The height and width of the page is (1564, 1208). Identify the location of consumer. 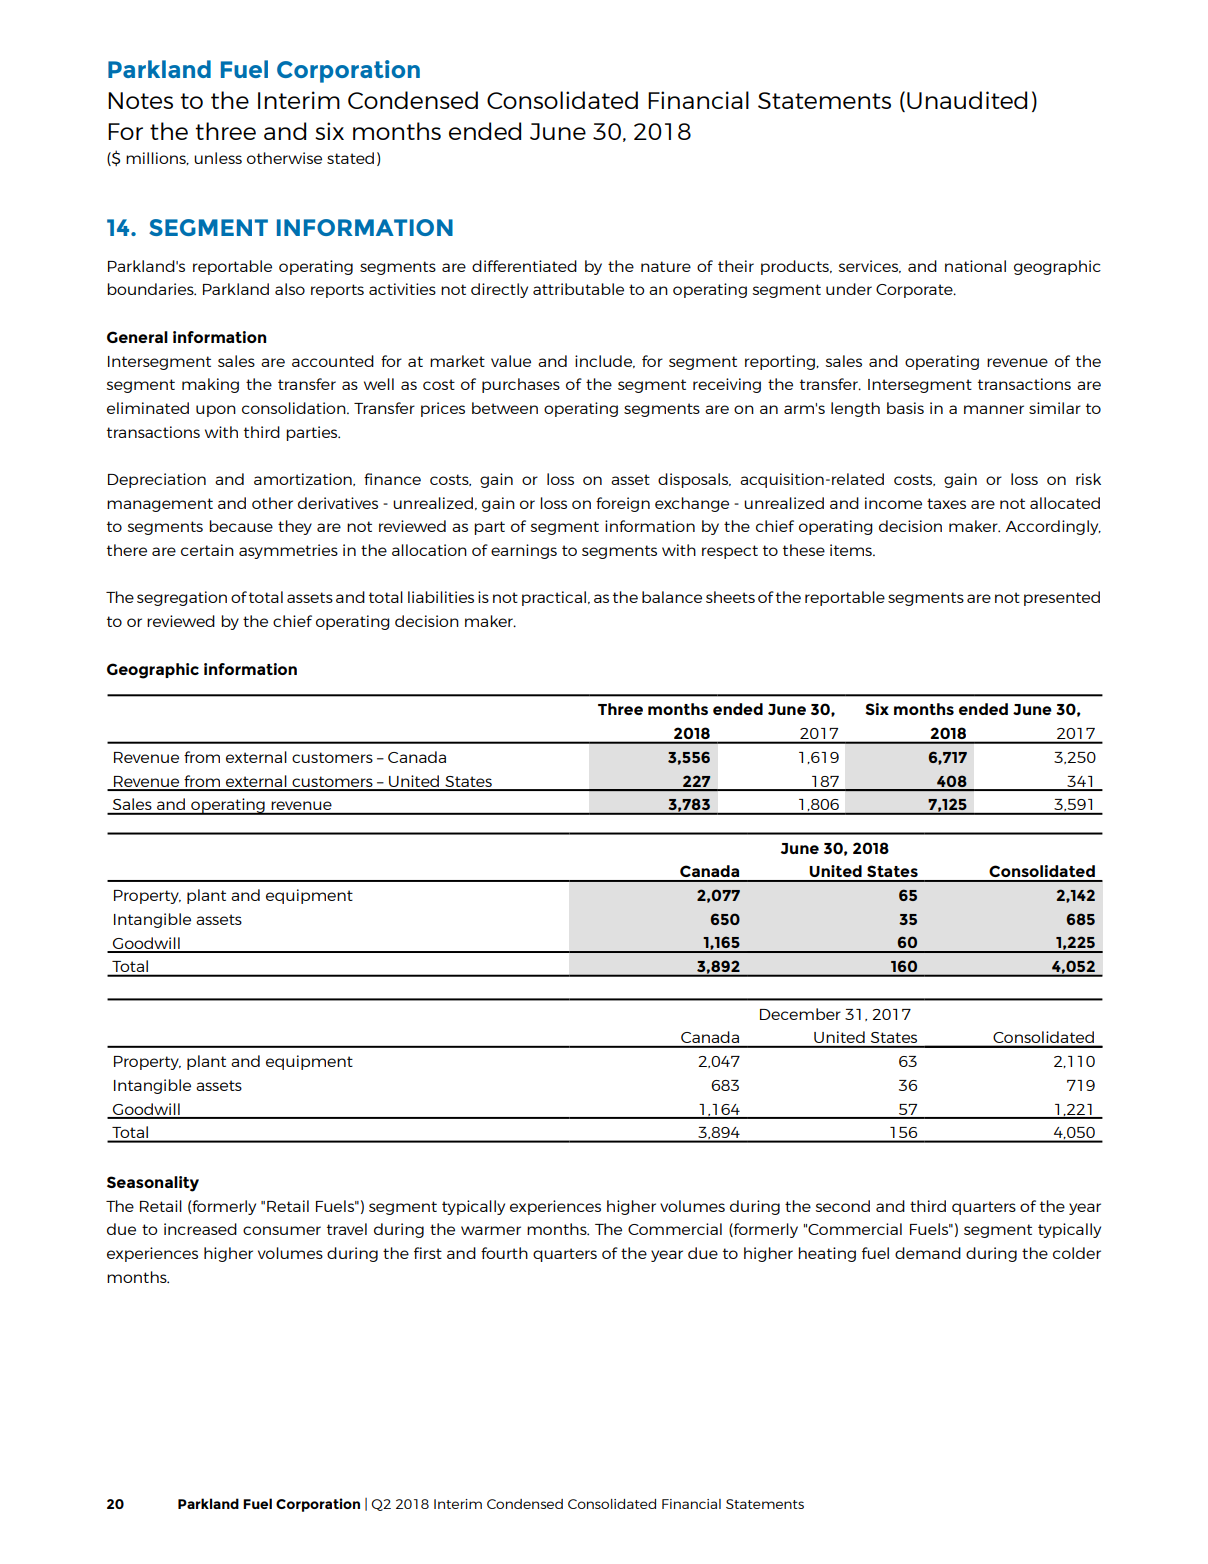
(282, 1230).
